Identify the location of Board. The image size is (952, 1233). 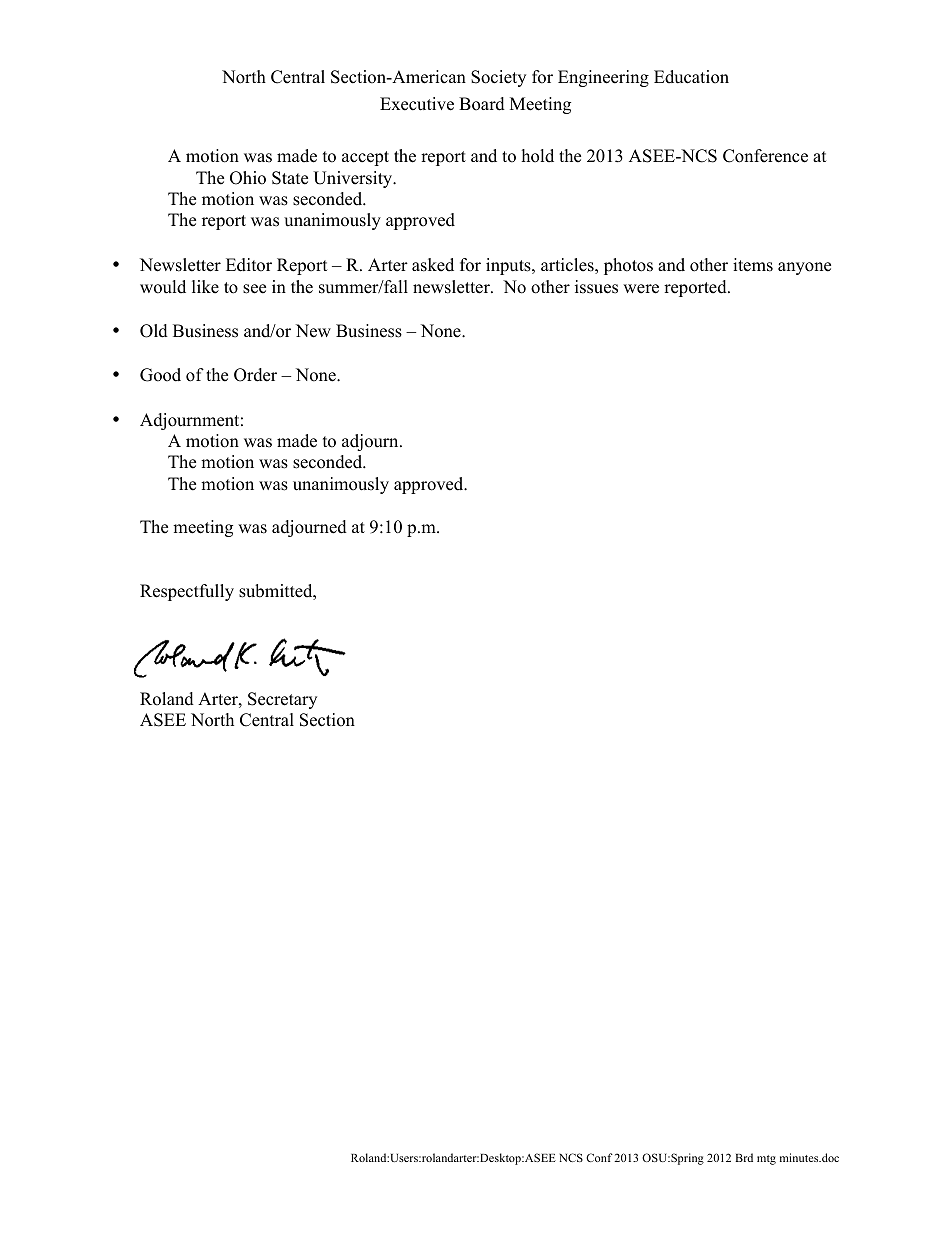
(482, 104).
